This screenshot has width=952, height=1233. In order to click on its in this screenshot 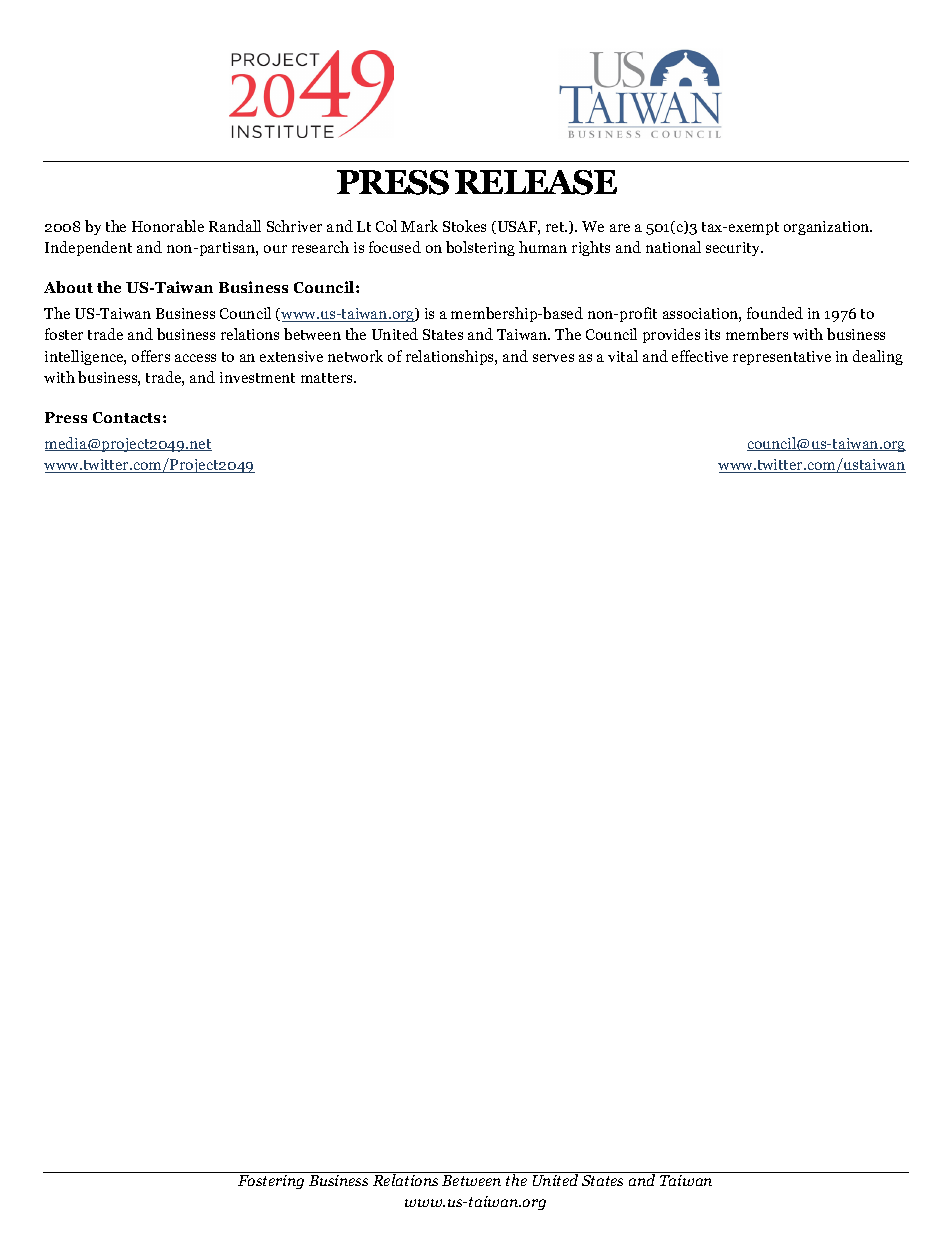, I will do `click(712, 334)`.
